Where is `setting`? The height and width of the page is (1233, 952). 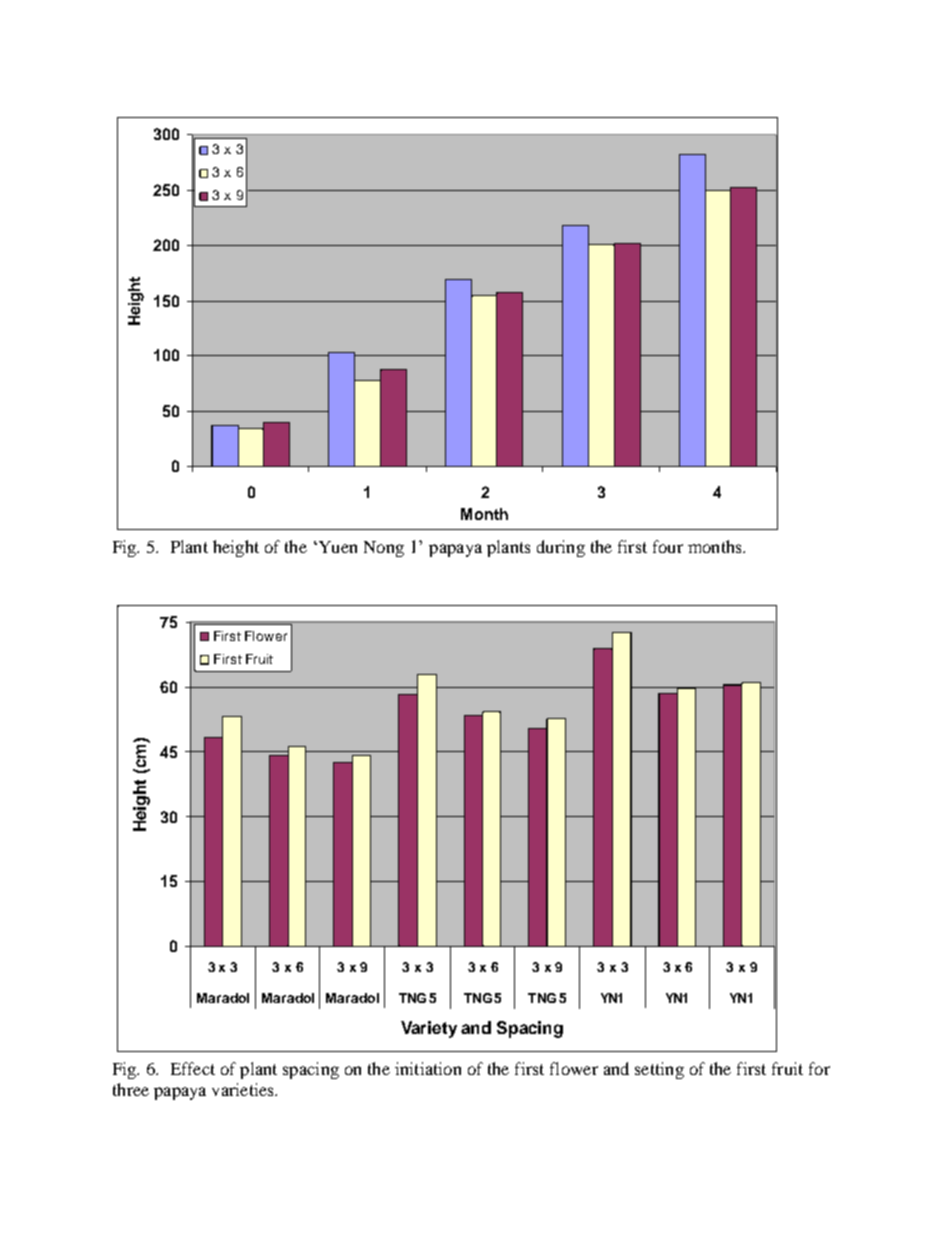
setting is located at coordinates (659, 1070).
